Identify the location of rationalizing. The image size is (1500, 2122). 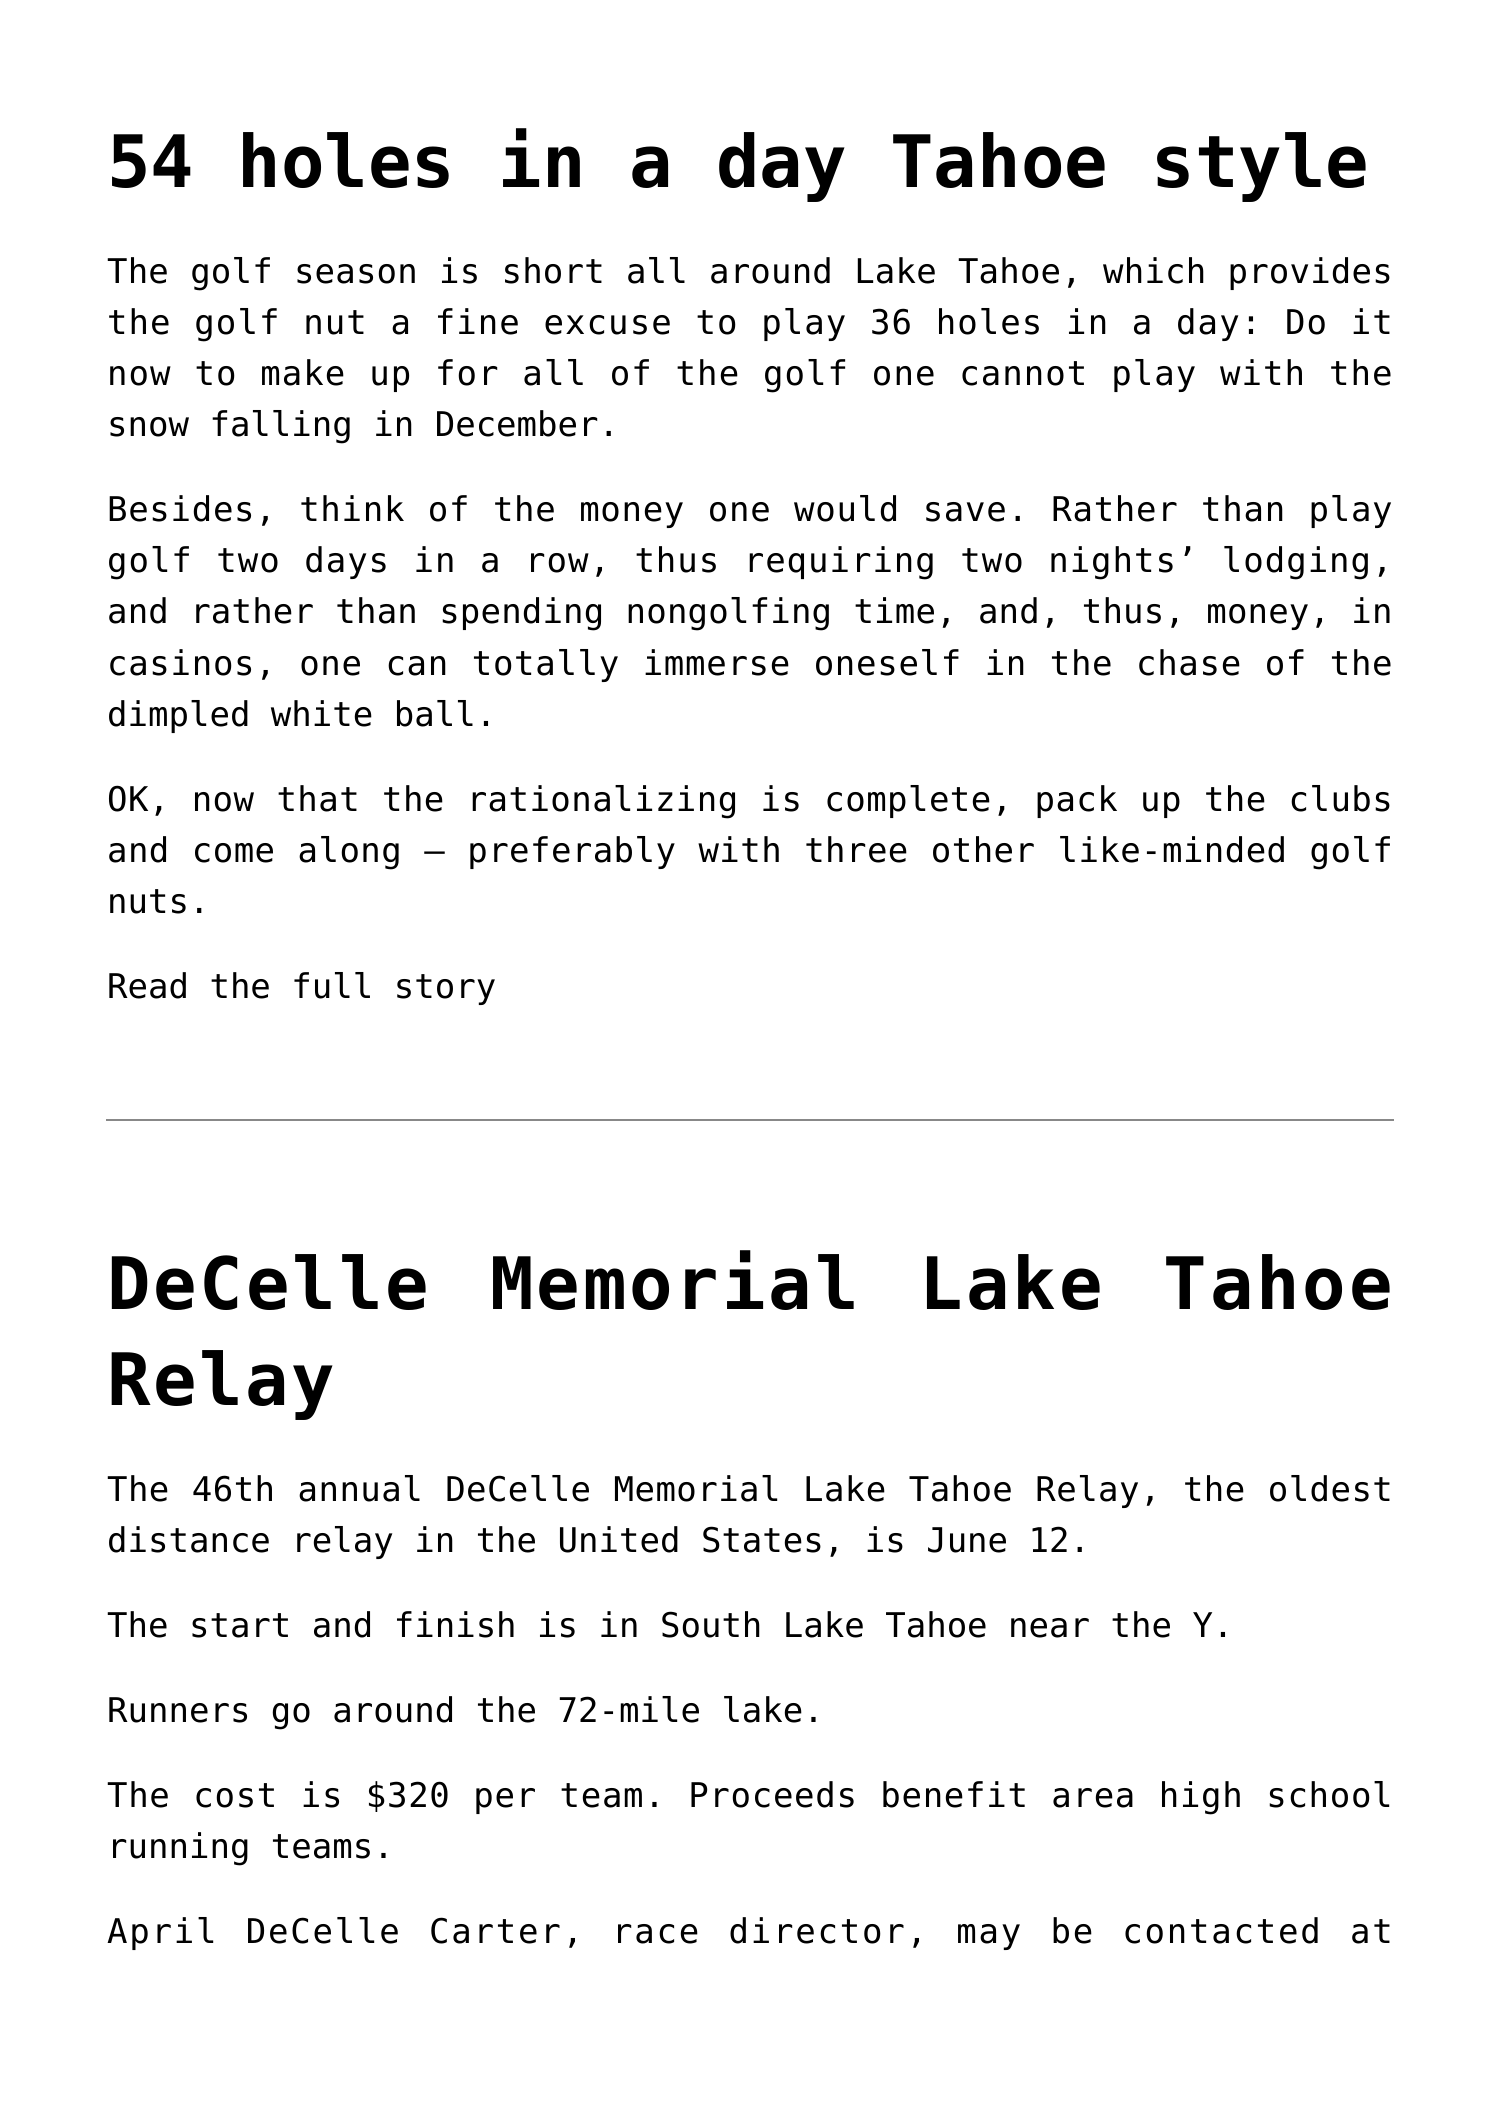
(603, 802).
